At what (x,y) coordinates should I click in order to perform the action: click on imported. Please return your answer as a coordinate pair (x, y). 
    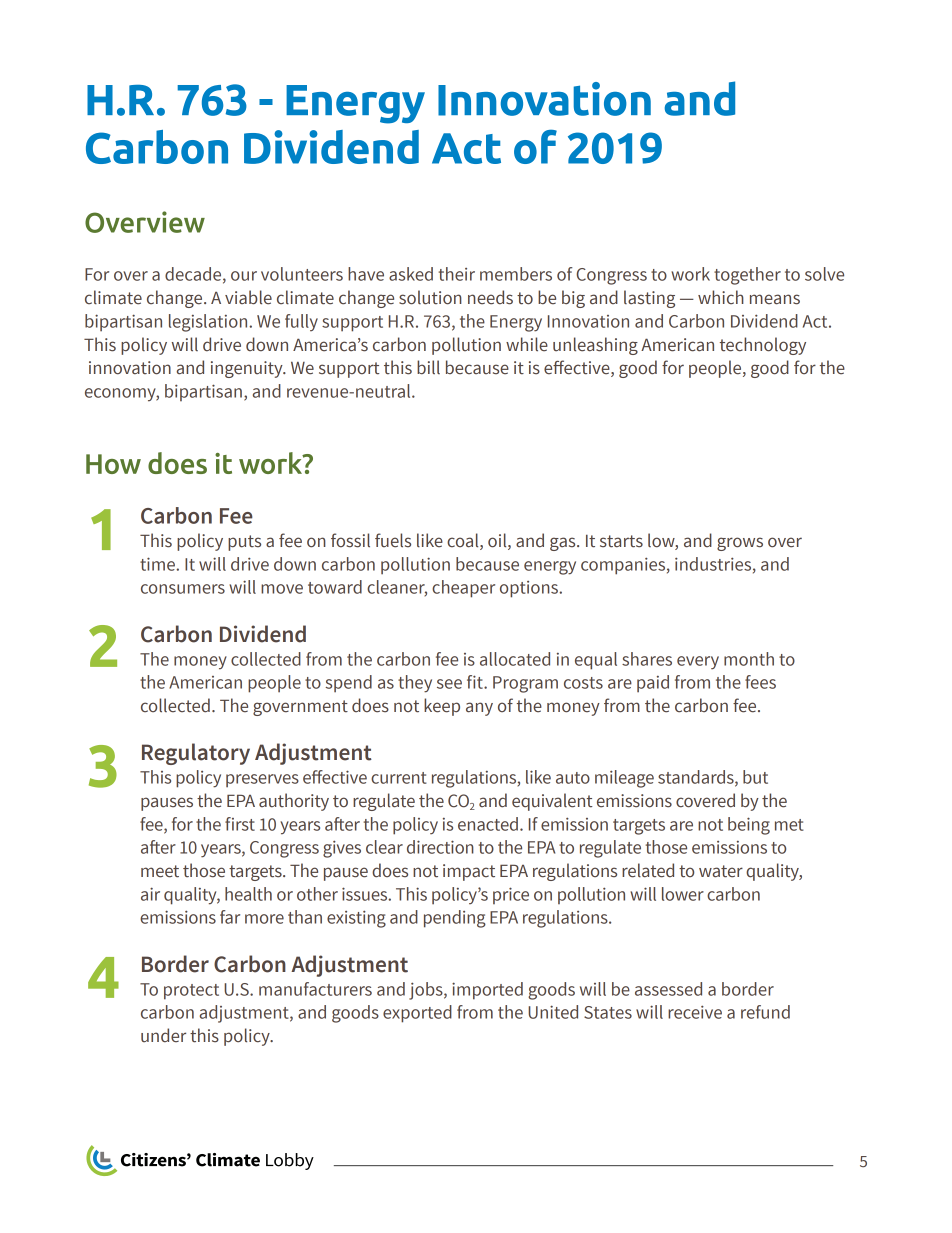
    Looking at the image, I should click on (487, 991).
